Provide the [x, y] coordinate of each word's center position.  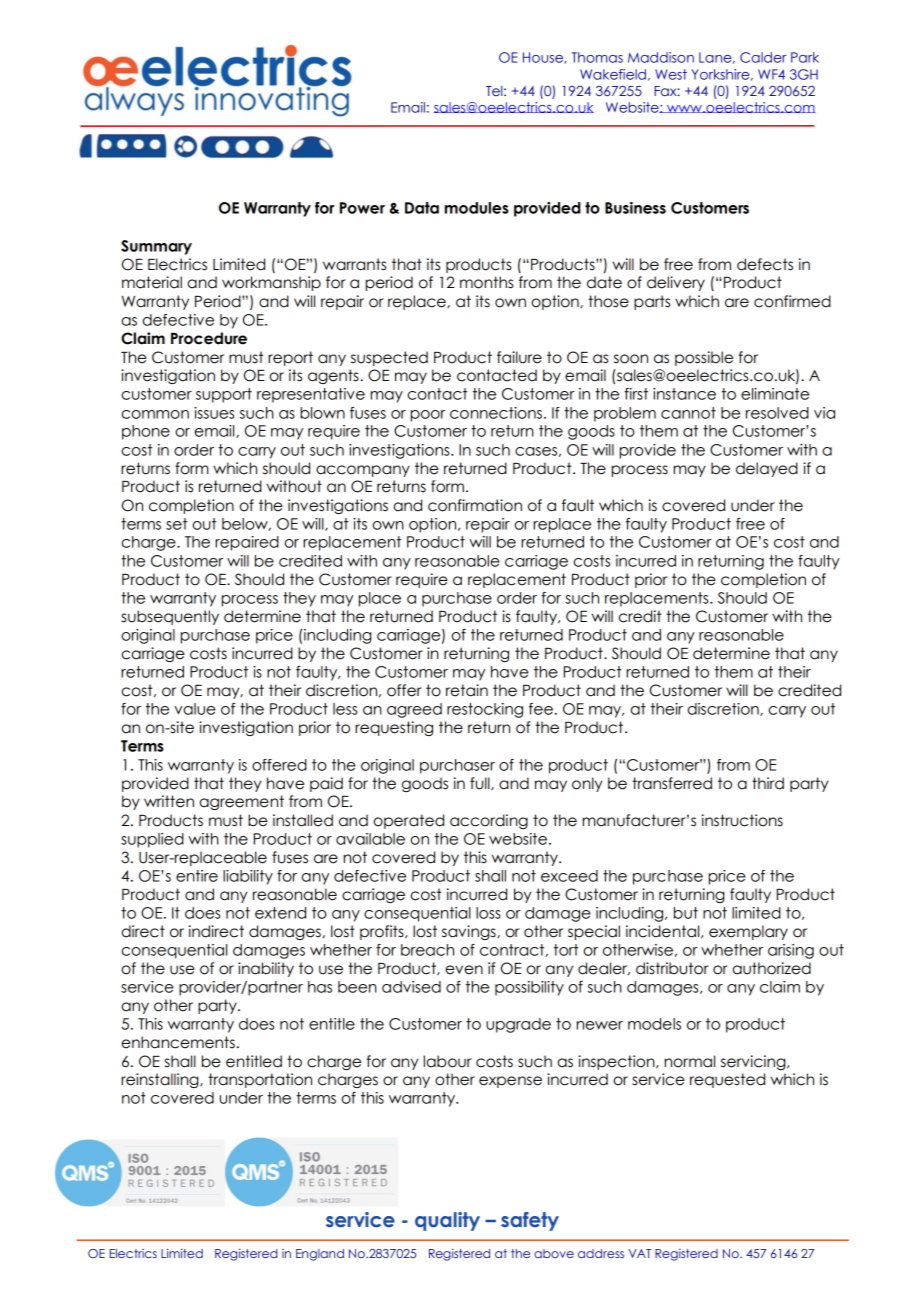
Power [362, 208]
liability [248, 877]
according [489, 821]
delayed [767, 469]
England [320, 1255]
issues [214, 413]
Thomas [597, 57]
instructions [742, 820]
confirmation [475, 505]
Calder [763, 57]
